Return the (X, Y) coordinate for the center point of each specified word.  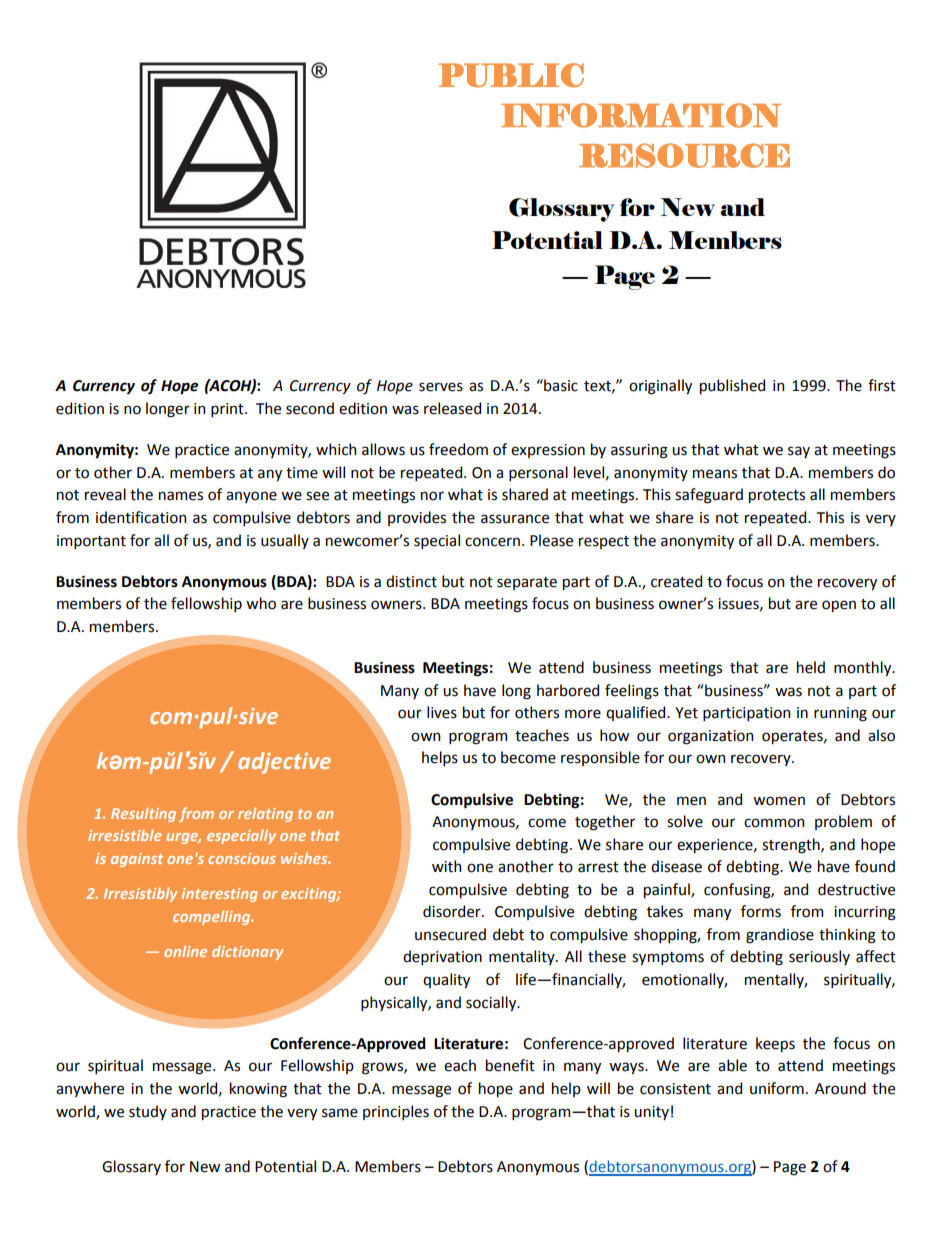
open (839, 606)
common (774, 823)
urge (184, 838)
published (732, 386)
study (148, 1112)
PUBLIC (511, 75)
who (261, 603)
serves (441, 387)
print (228, 410)
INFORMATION (641, 115)
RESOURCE (684, 155)
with (446, 866)
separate (527, 583)
